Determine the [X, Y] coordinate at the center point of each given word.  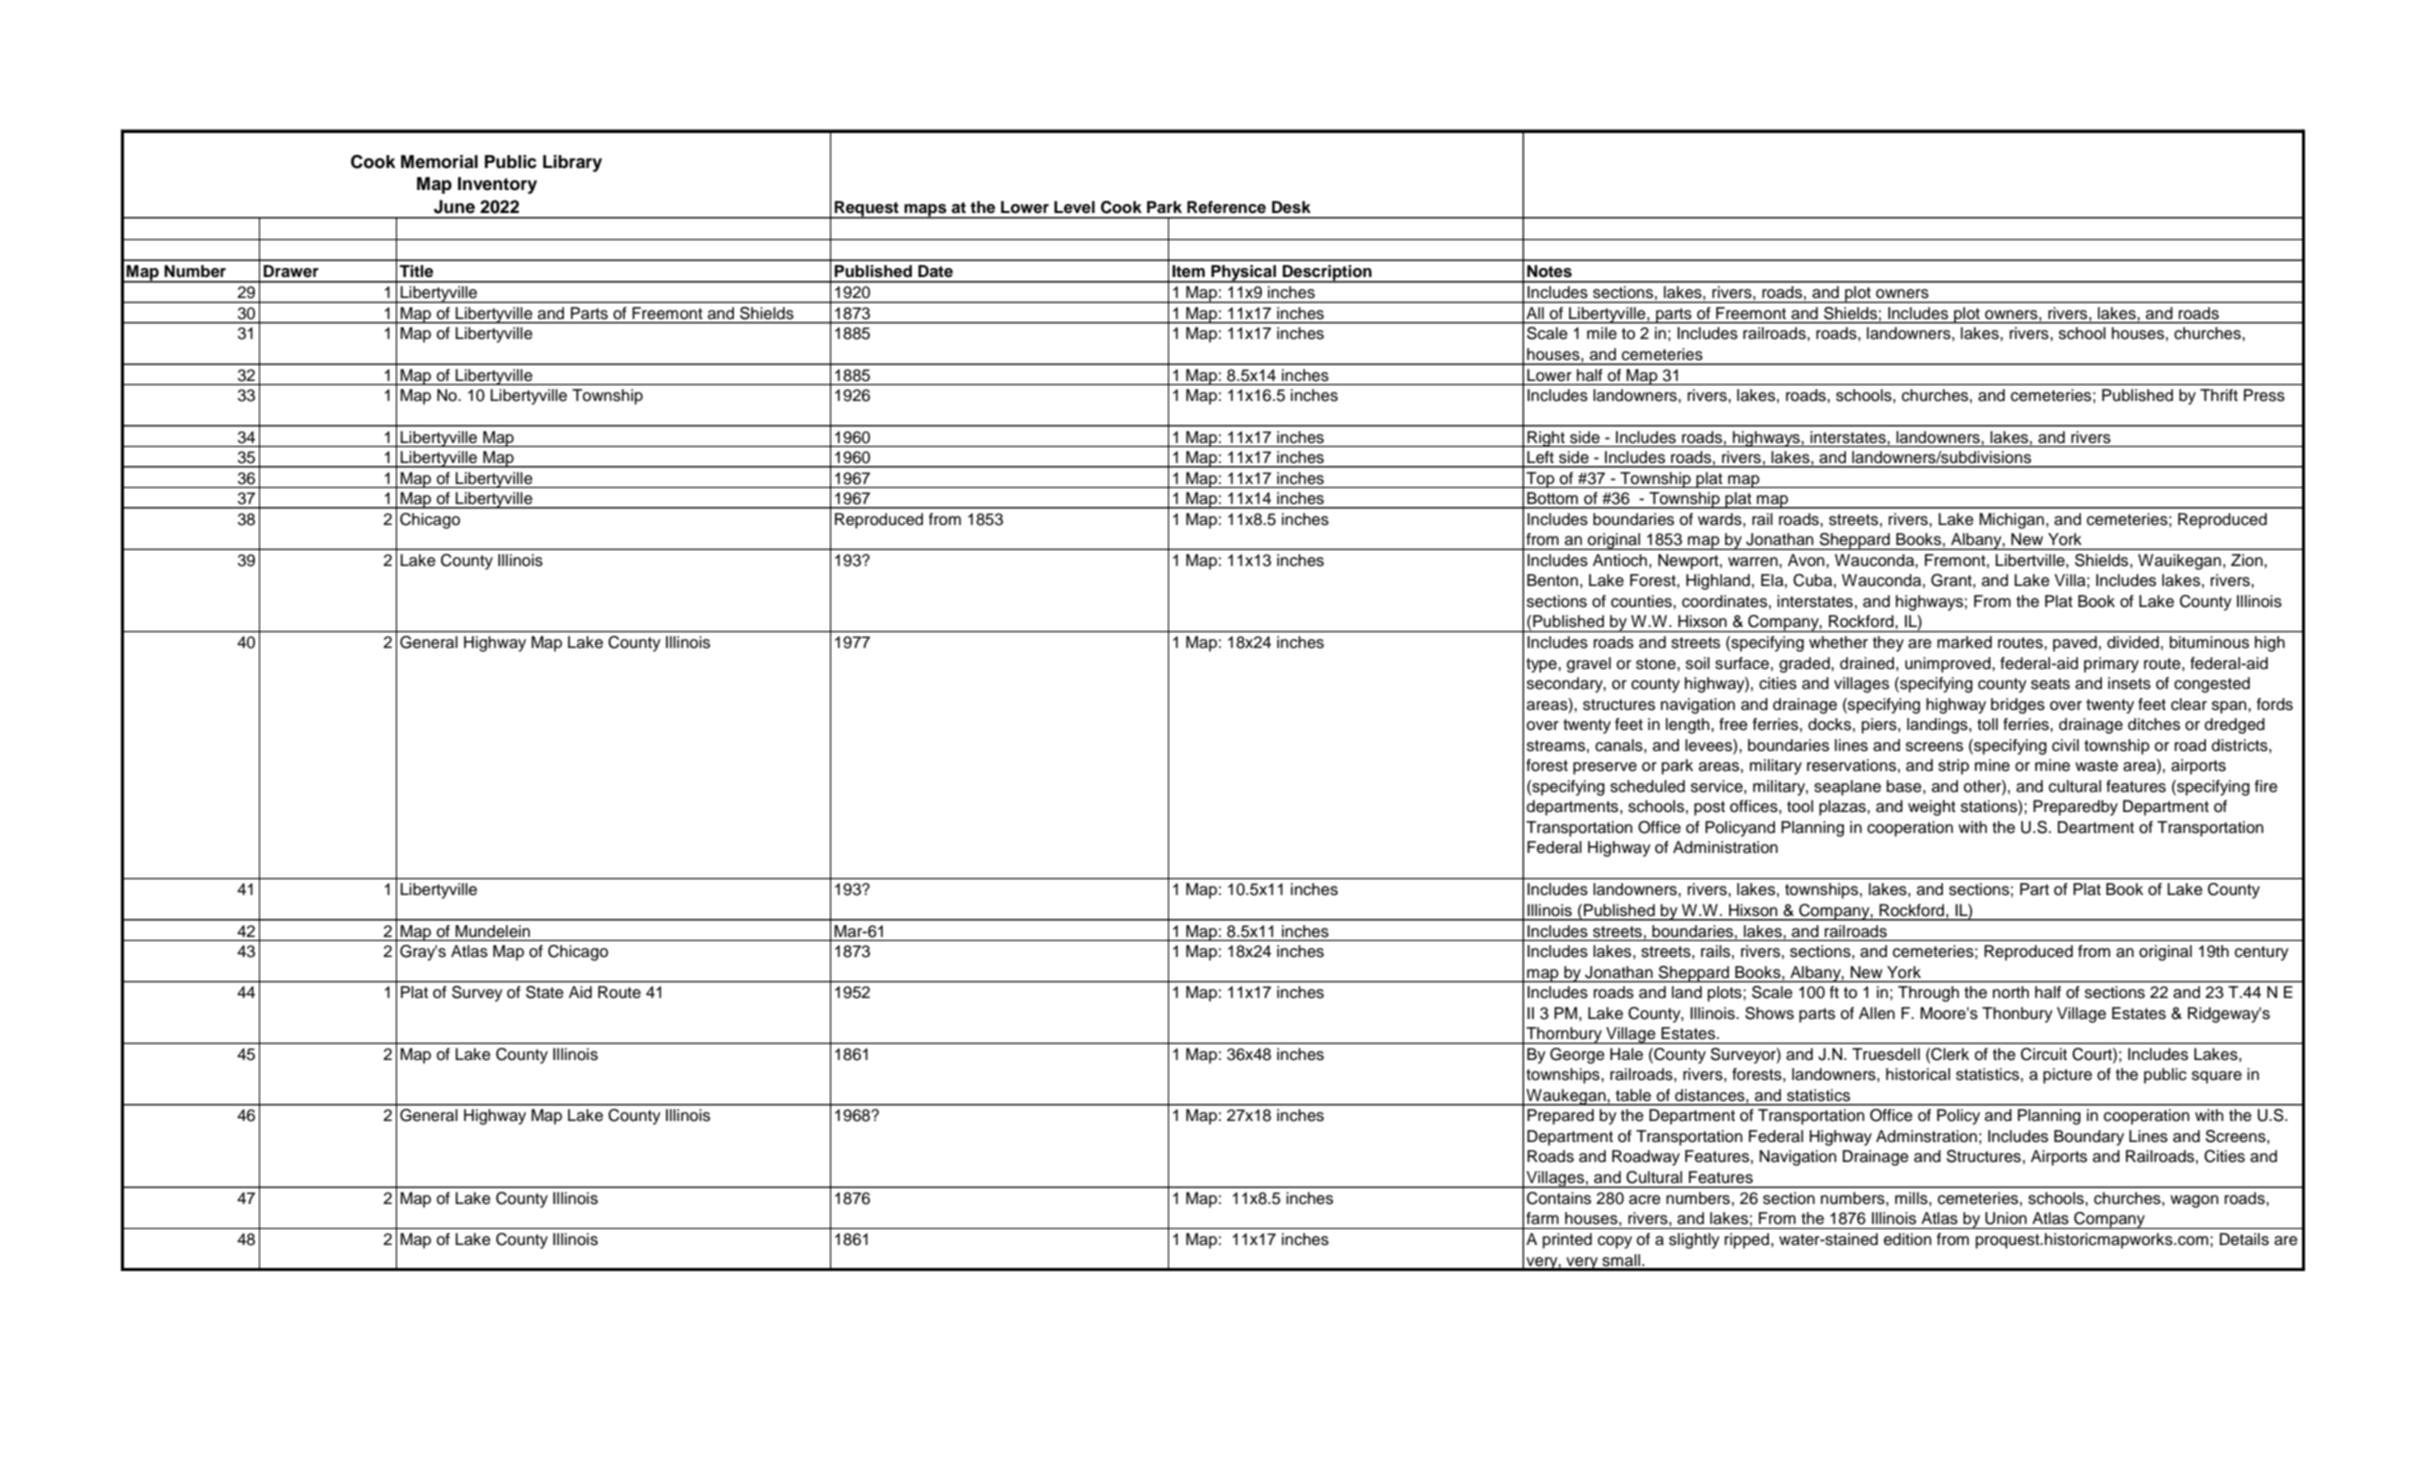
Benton [1552, 580]
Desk [1291, 207]
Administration [1725, 847]
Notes [1549, 271]
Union [2006, 1218]
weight [1932, 808]
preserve [1605, 768]
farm [1542, 1218]
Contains [1559, 1198]
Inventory [497, 185]
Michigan [2011, 521]
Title [416, 271]
